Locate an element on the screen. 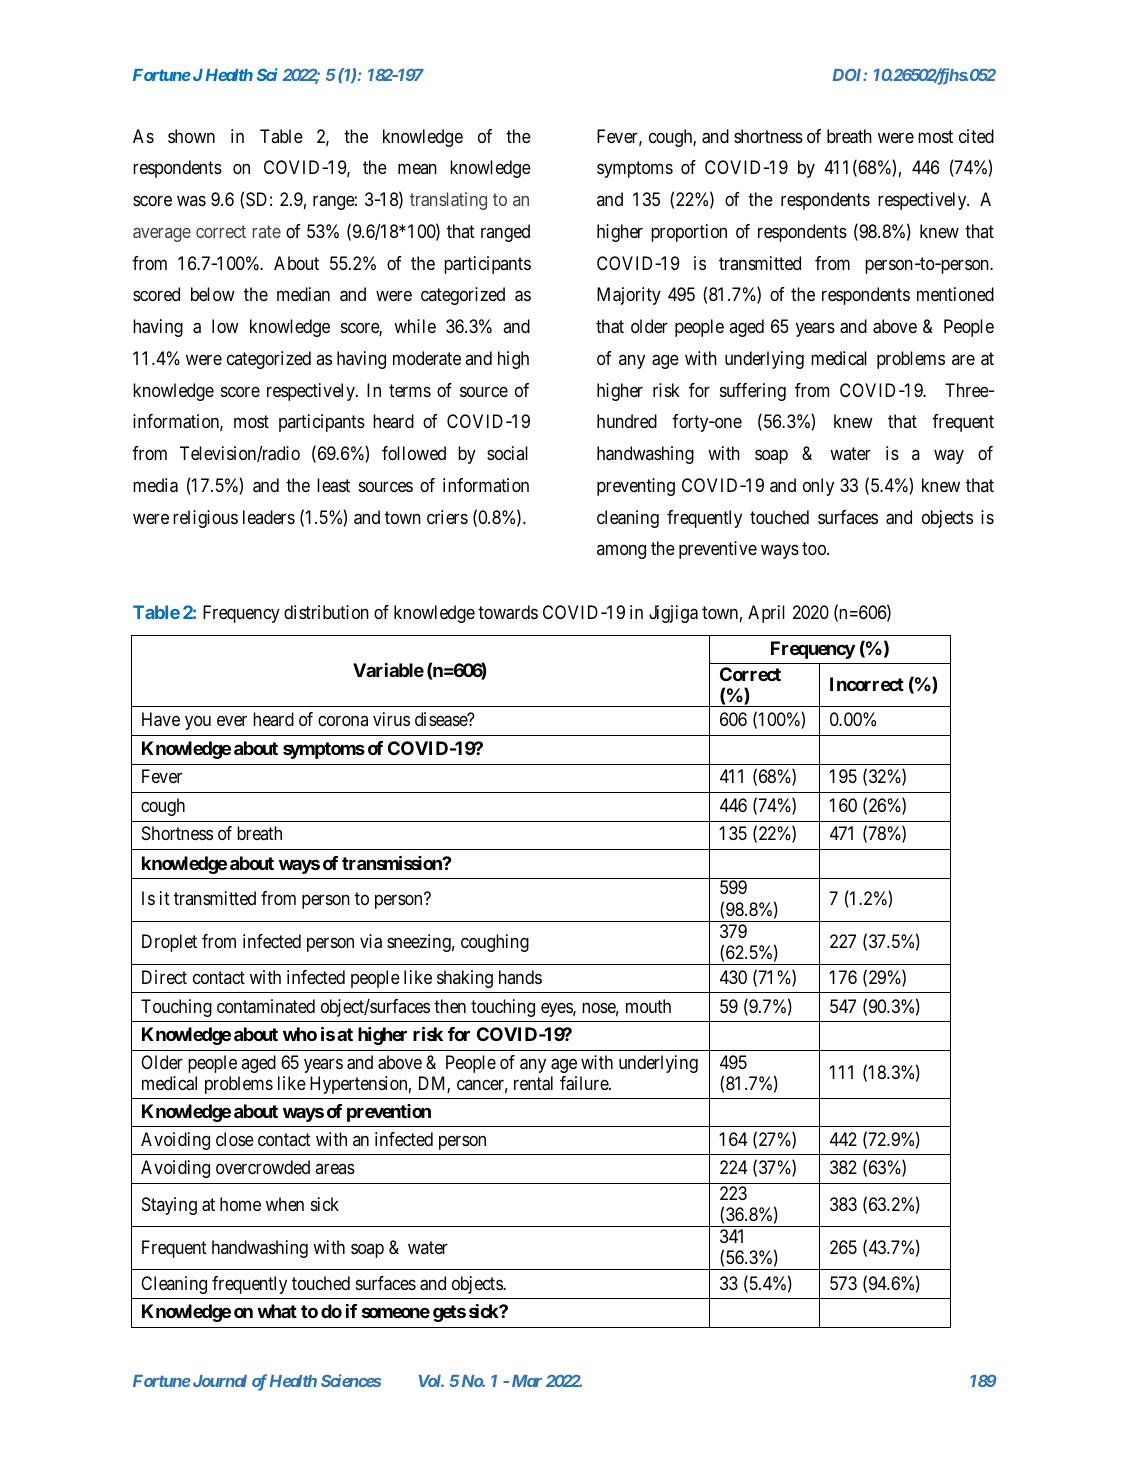  April is located at coordinates (766, 614).
